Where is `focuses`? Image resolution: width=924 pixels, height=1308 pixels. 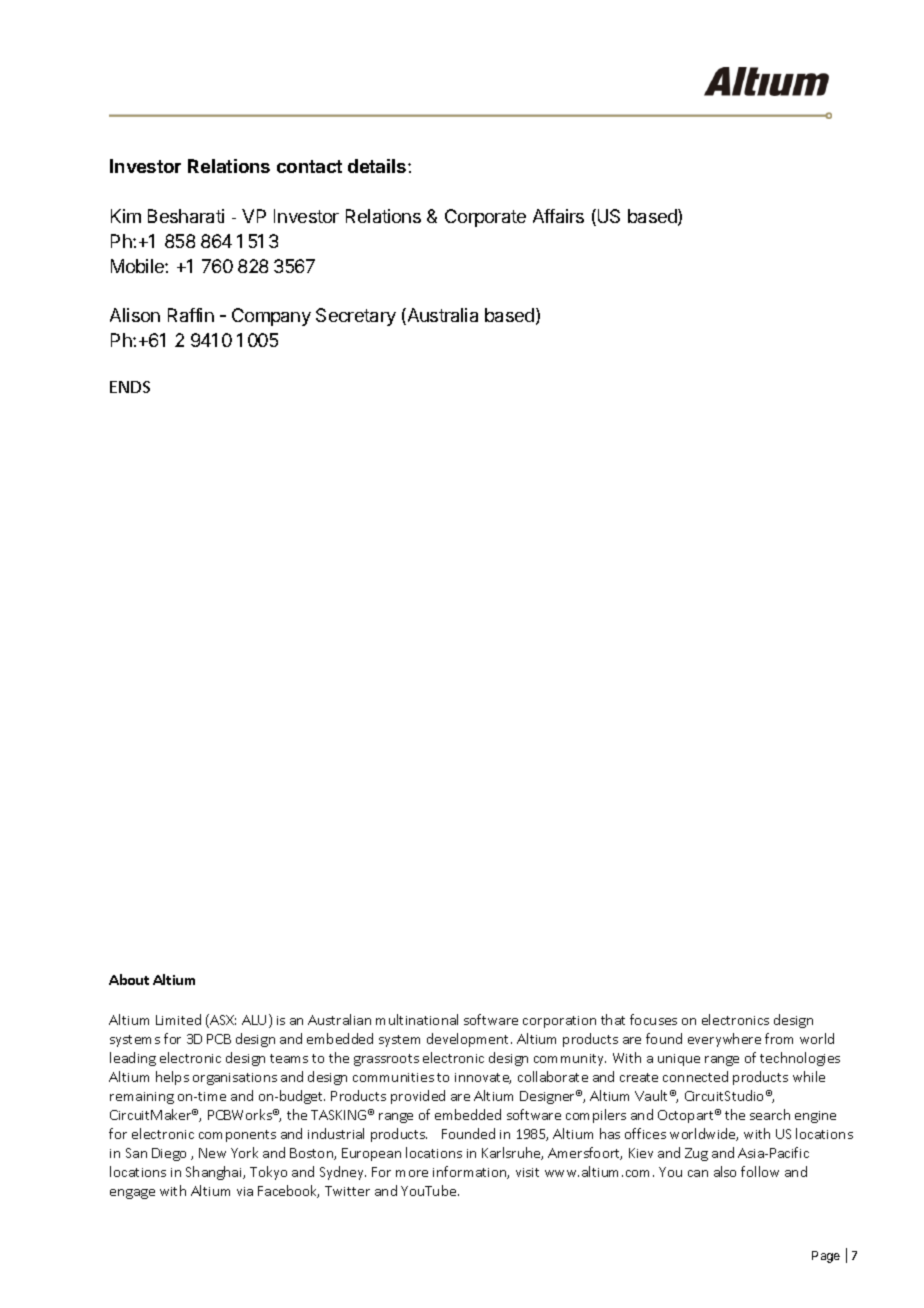 focuses is located at coordinates (653, 1019).
